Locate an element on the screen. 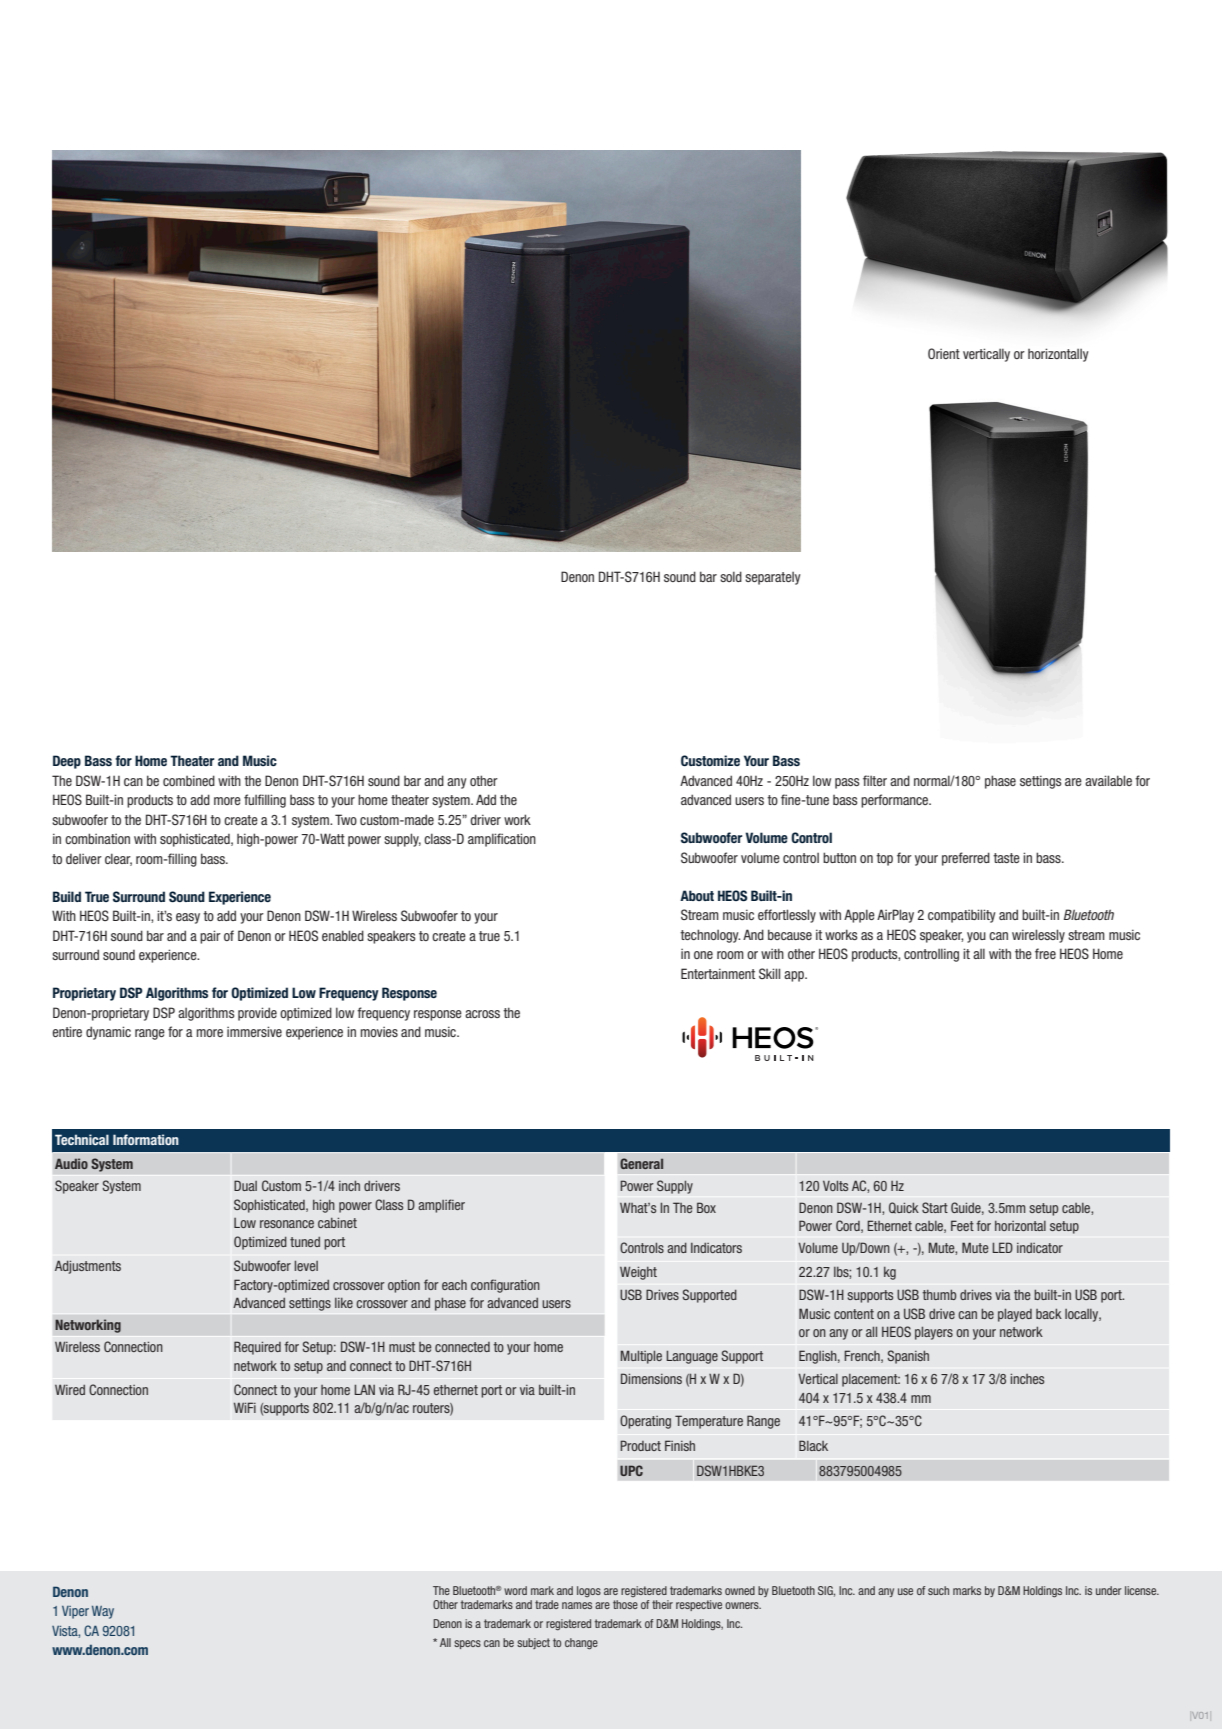  pass is located at coordinates (847, 783).
